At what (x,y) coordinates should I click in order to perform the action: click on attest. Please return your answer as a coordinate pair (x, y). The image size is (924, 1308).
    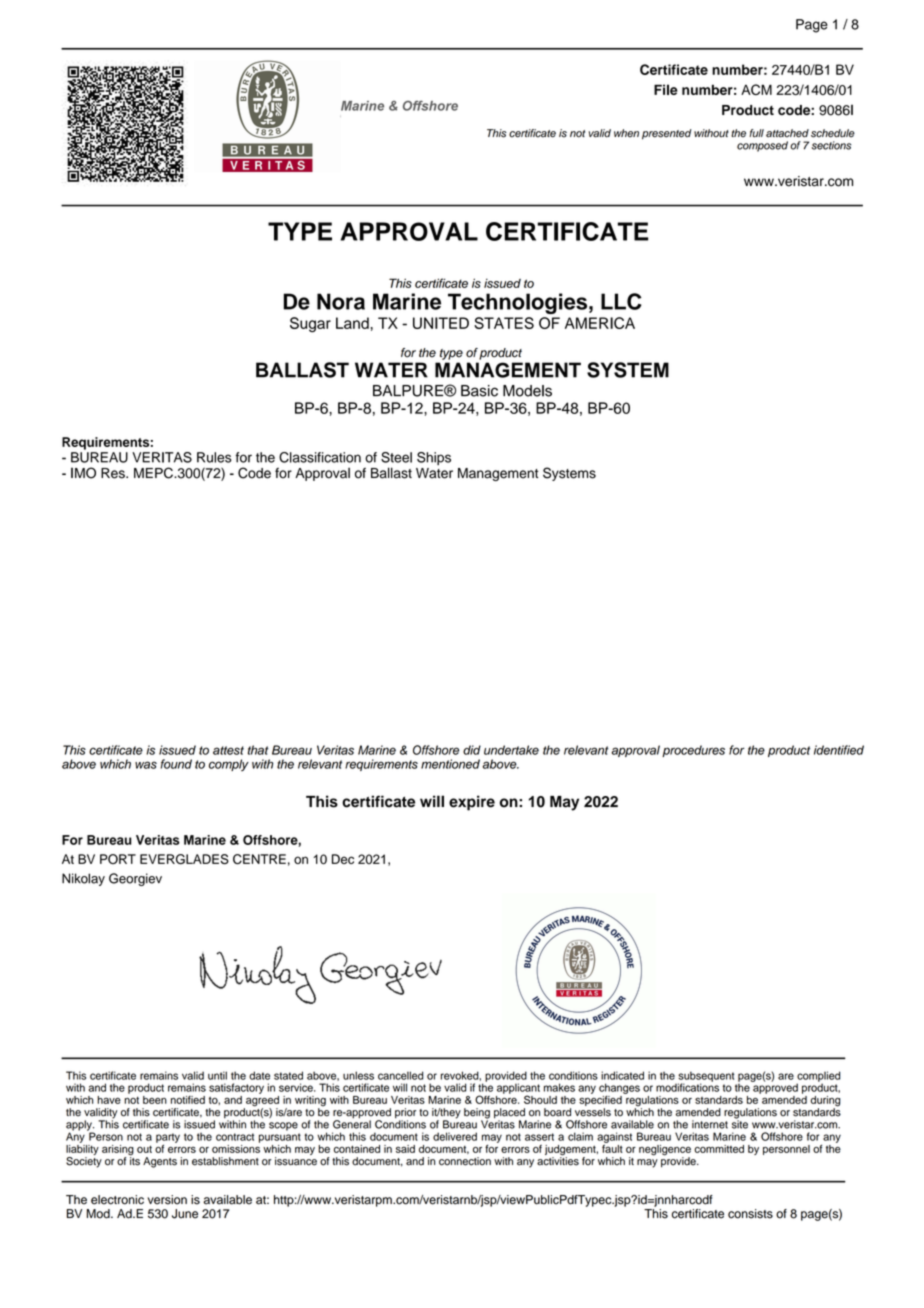
    Looking at the image, I should click on (228, 750).
